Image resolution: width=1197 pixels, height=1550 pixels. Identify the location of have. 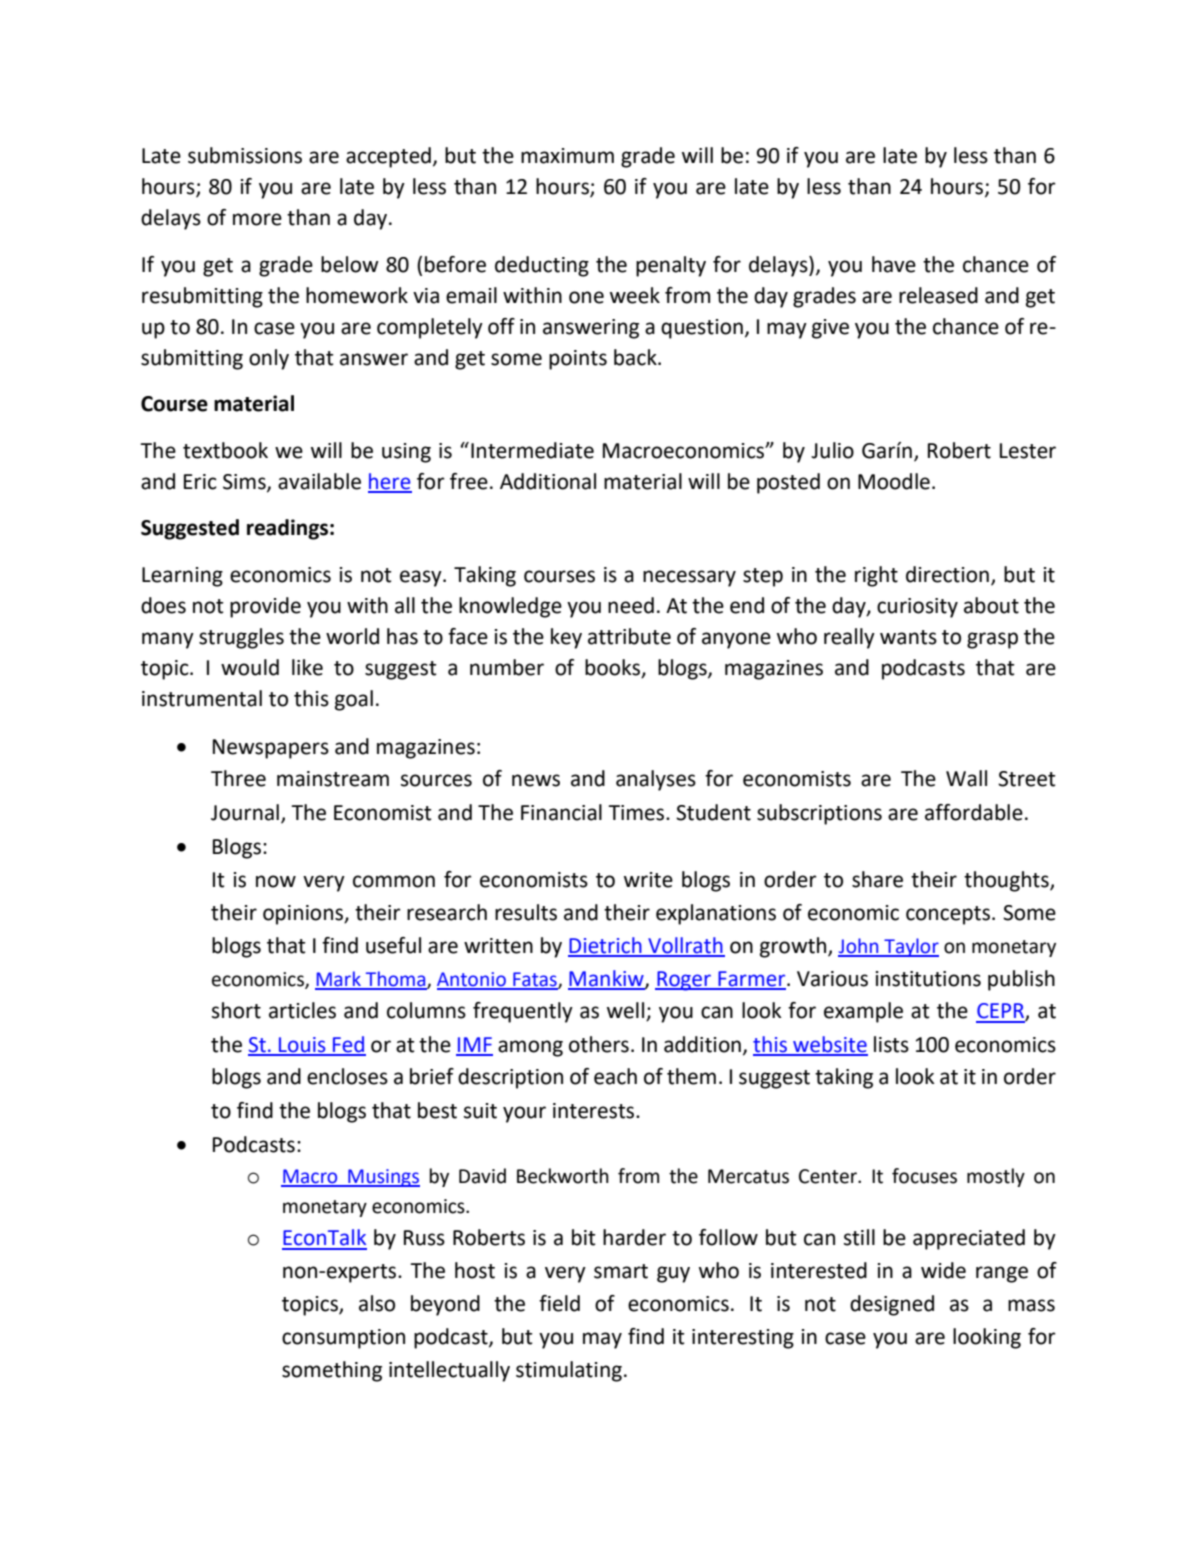
(894, 264).
